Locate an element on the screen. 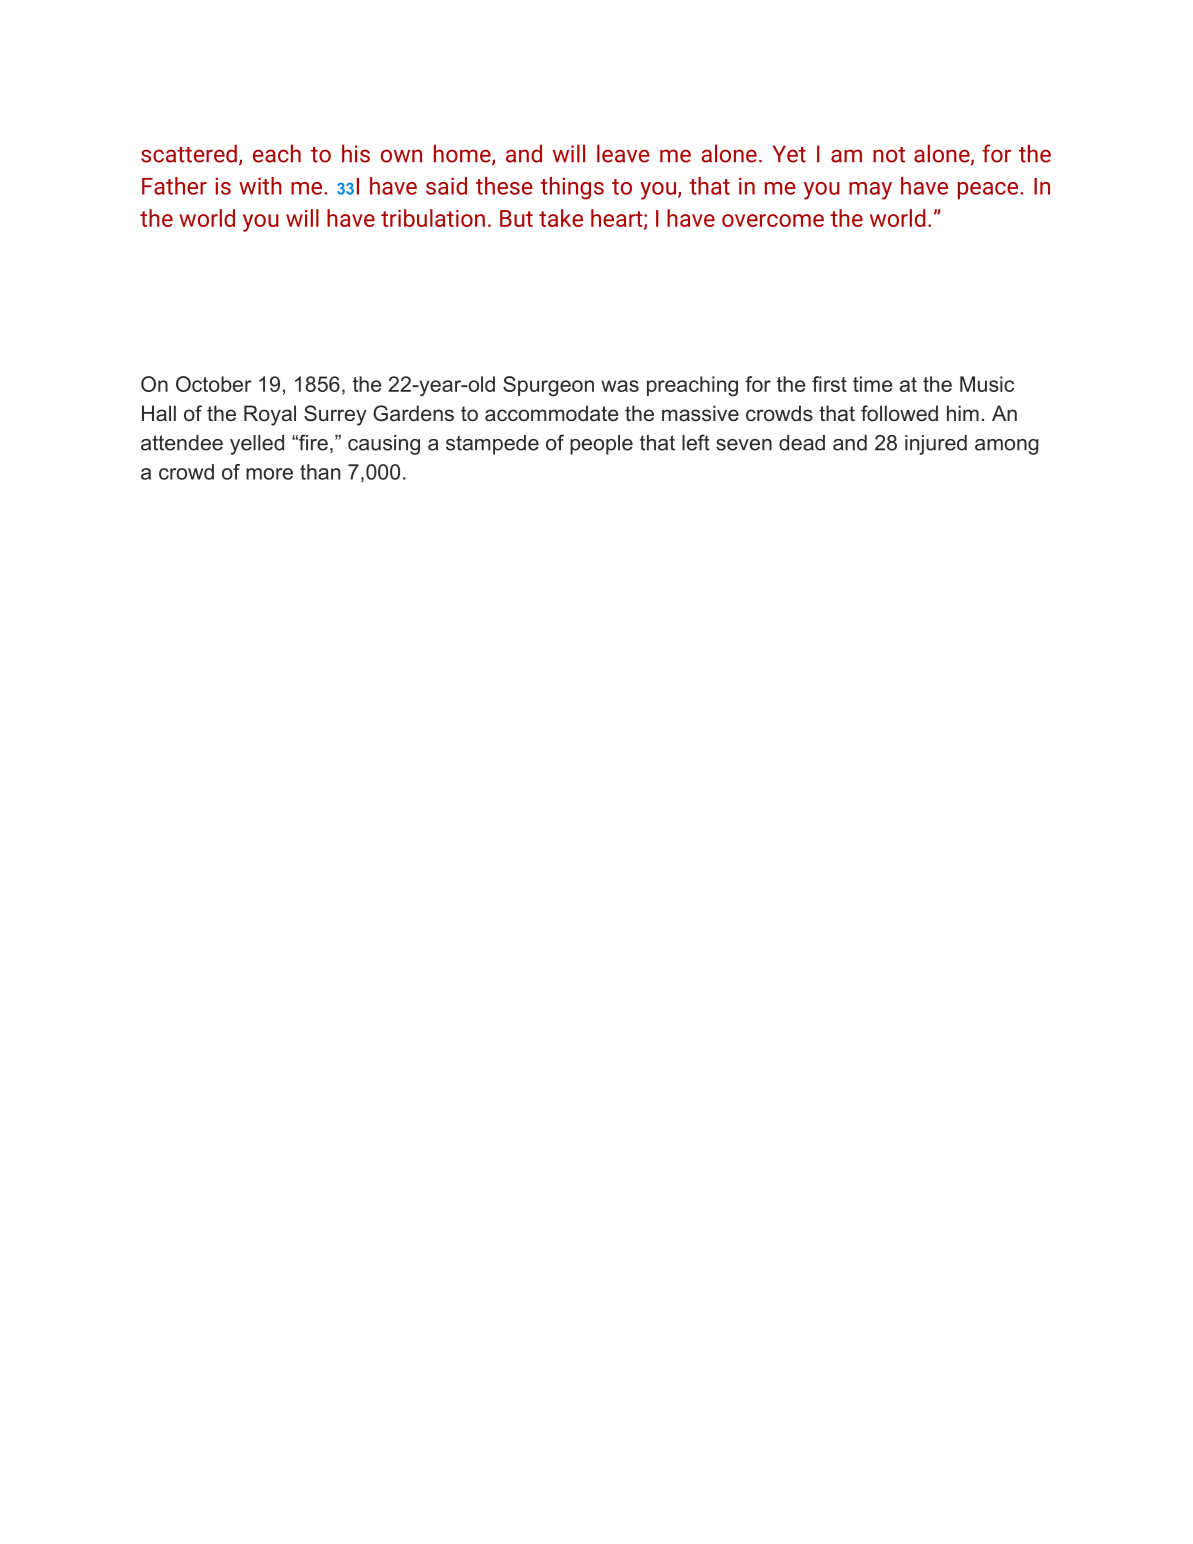 The image size is (1193, 1544). not is located at coordinates (889, 155).
